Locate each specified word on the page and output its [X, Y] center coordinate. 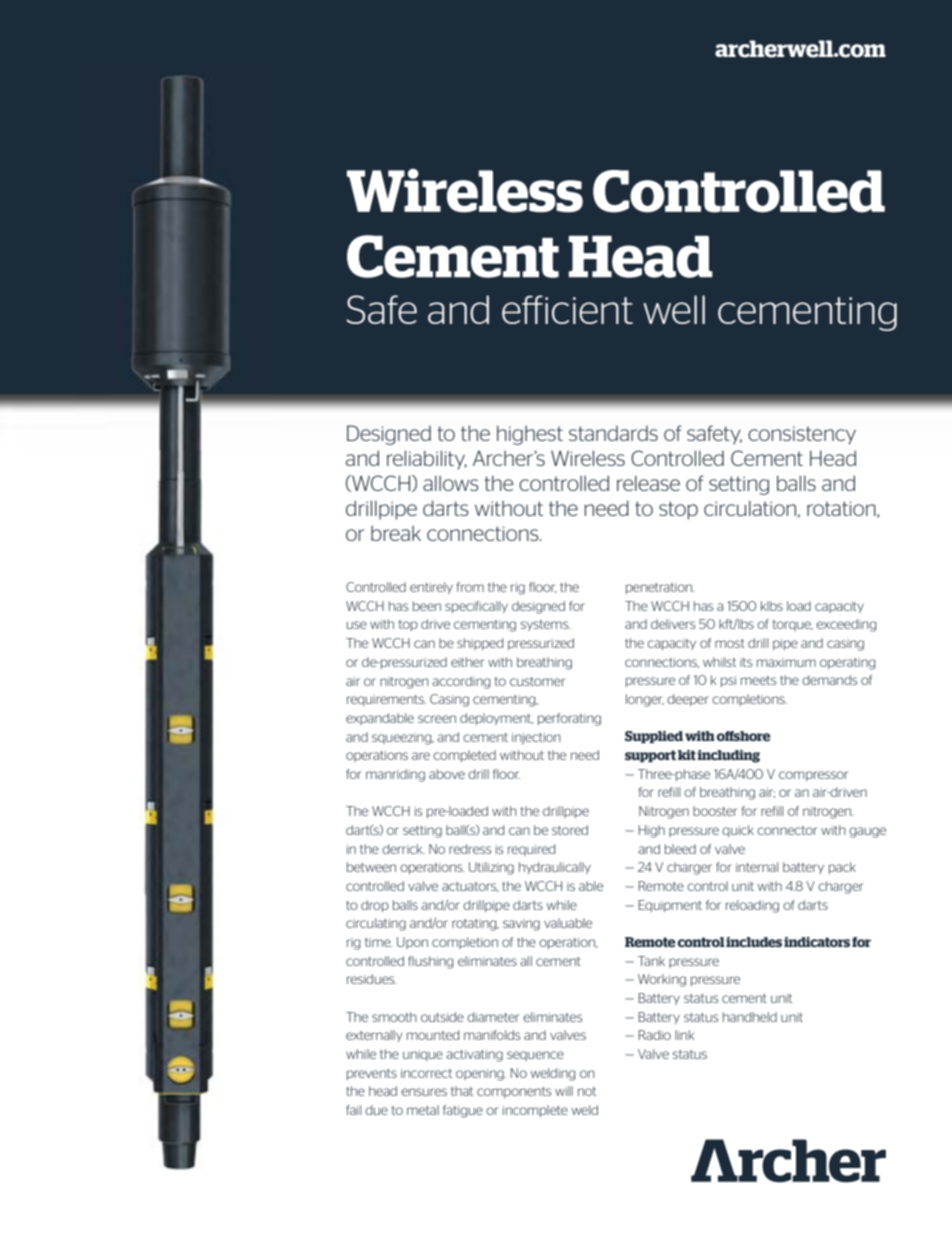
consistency [802, 435]
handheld [750, 1017]
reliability [427, 460]
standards [613, 433]
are [421, 756]
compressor [813, 776]
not [587, 1091]
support [650, 756]
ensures [424, 1092]
